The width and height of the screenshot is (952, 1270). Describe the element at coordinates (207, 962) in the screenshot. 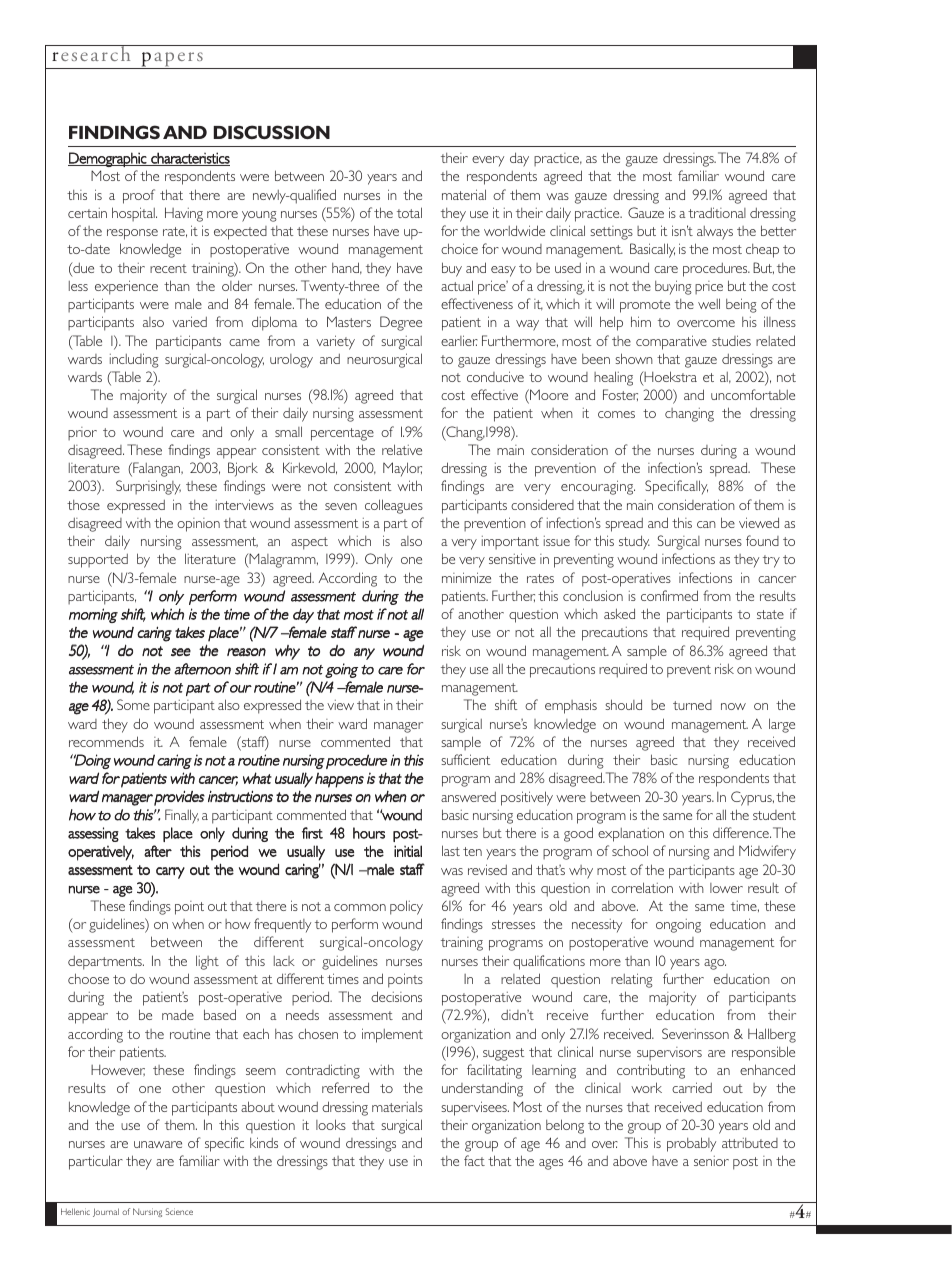

I see `light` at that location.
